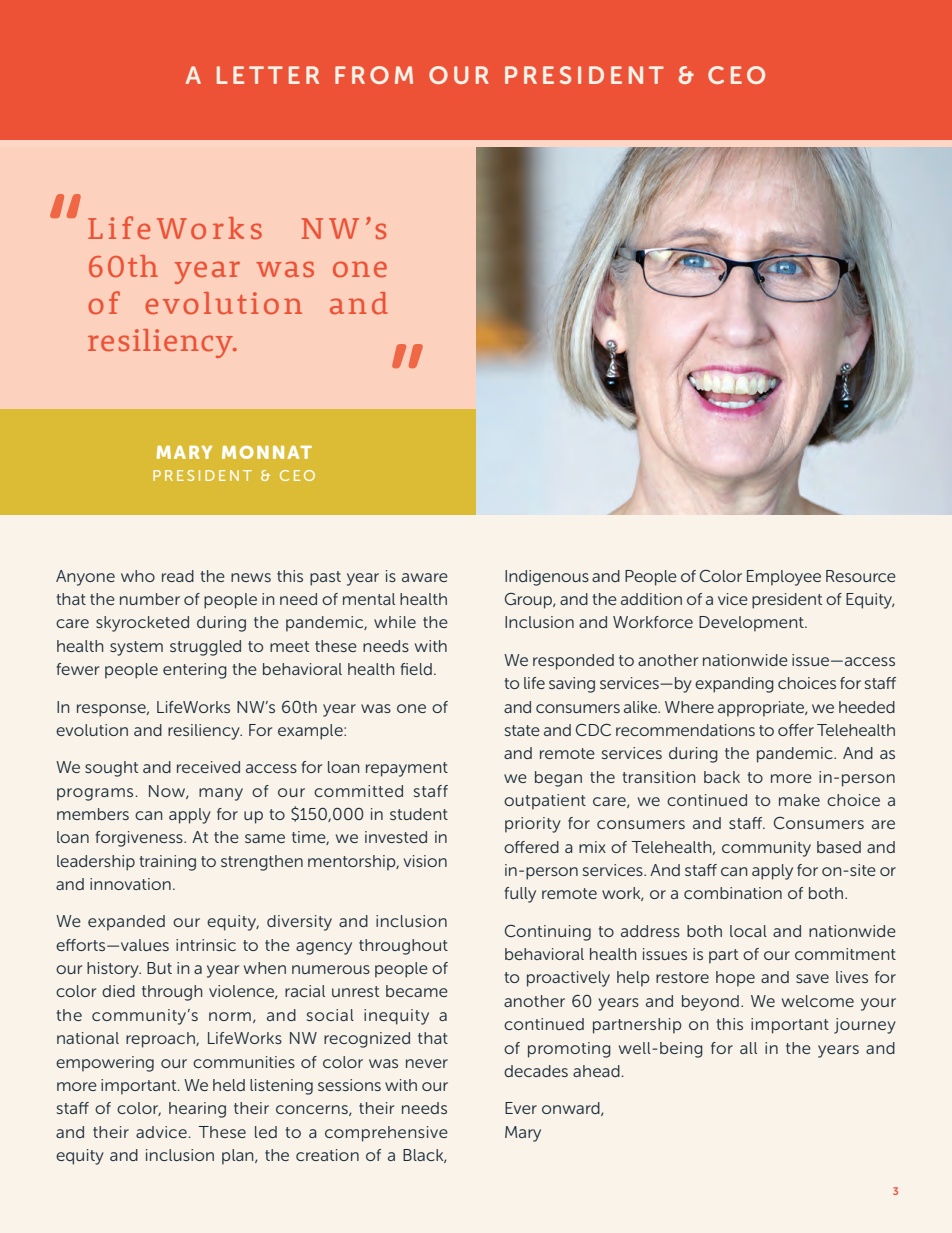 The height and width of the image is (1233, 952). What do you see at coordinates (569, 1050) in the image?
I see `promoting` at bounding box center [569, 1050].
